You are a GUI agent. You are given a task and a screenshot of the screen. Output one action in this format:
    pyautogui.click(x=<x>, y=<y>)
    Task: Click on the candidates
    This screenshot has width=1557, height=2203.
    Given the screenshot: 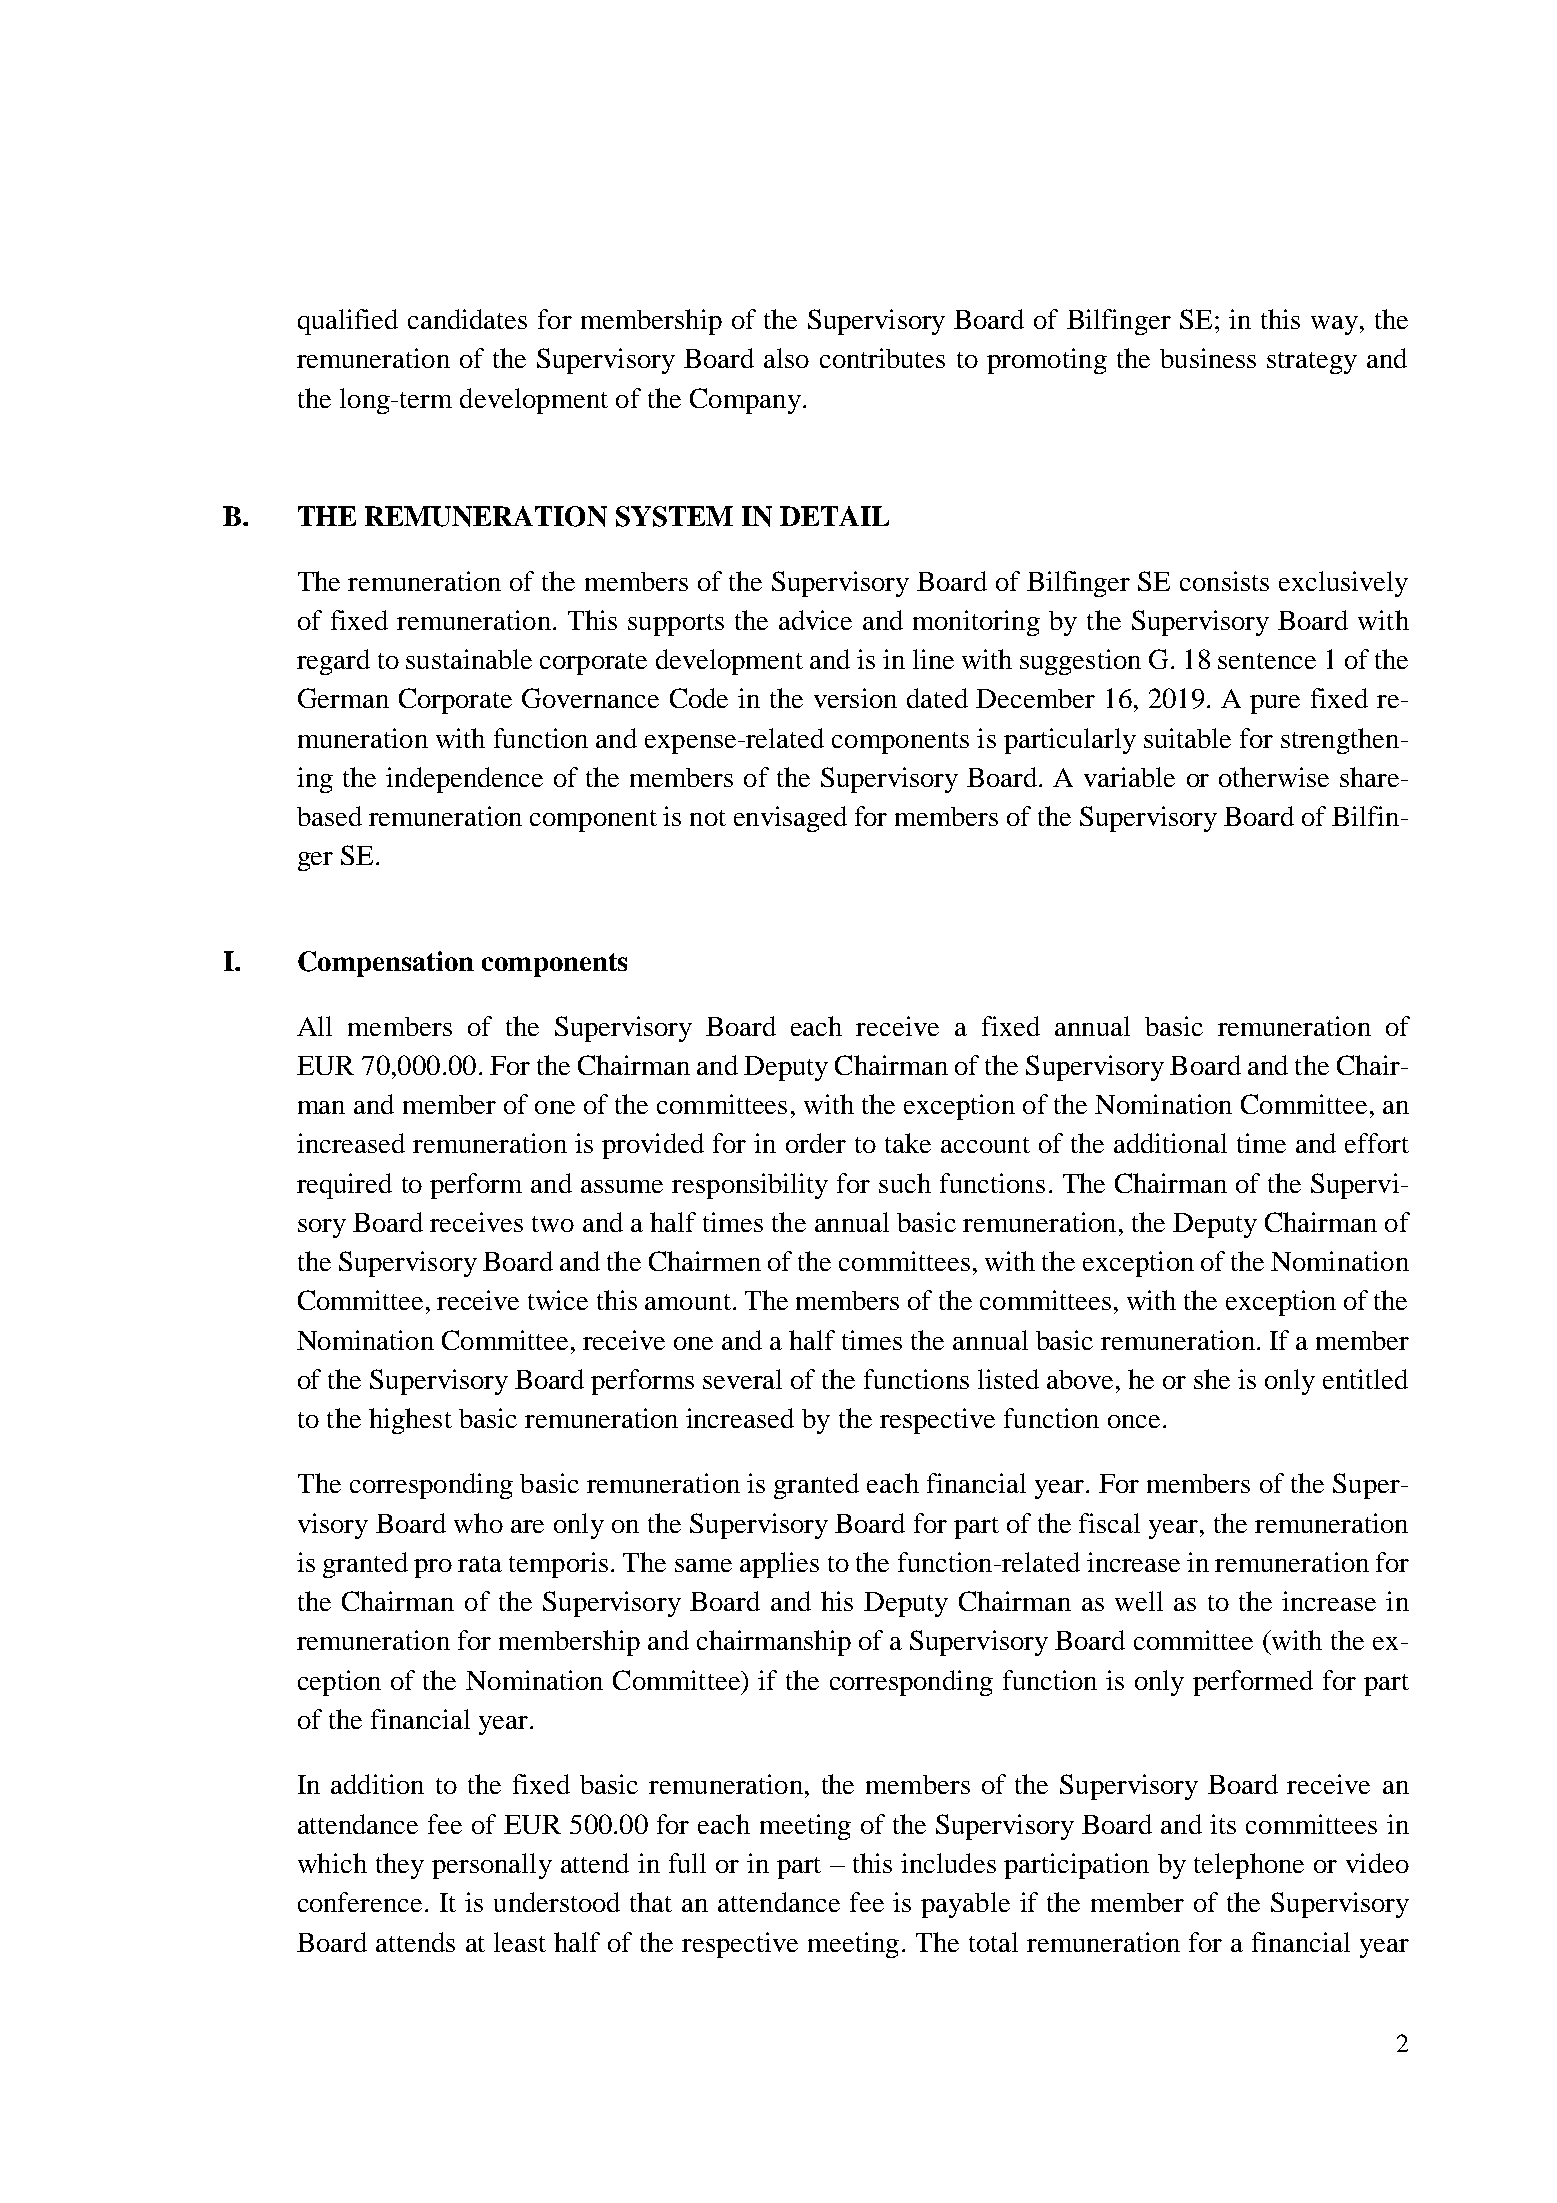 What is the action you would take?
    pyautogui.click(x=467, y=319)
